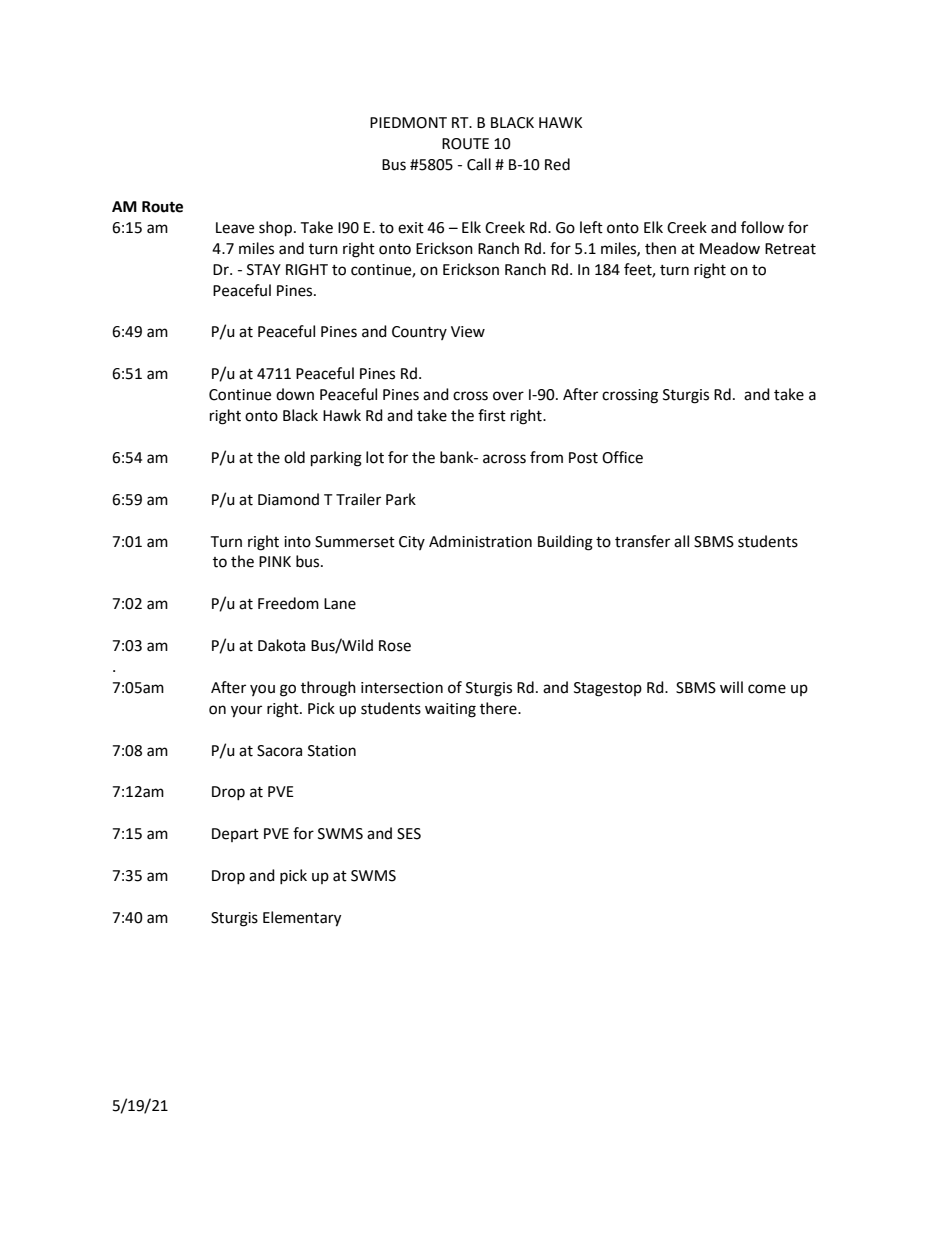 The image size is (952, 1233). I want to click on View, so click(468, 332).
